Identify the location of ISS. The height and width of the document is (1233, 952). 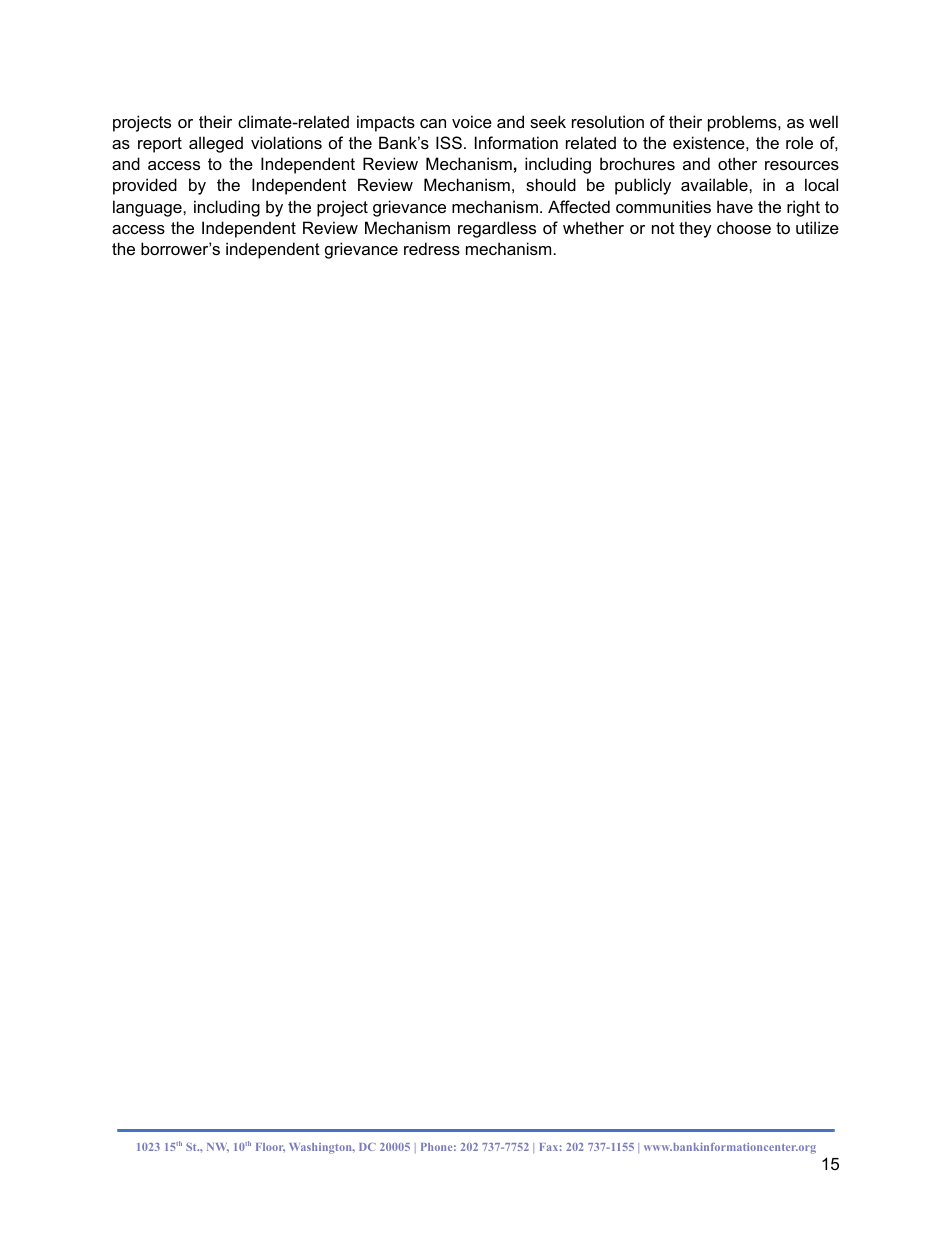
(449, 142).
